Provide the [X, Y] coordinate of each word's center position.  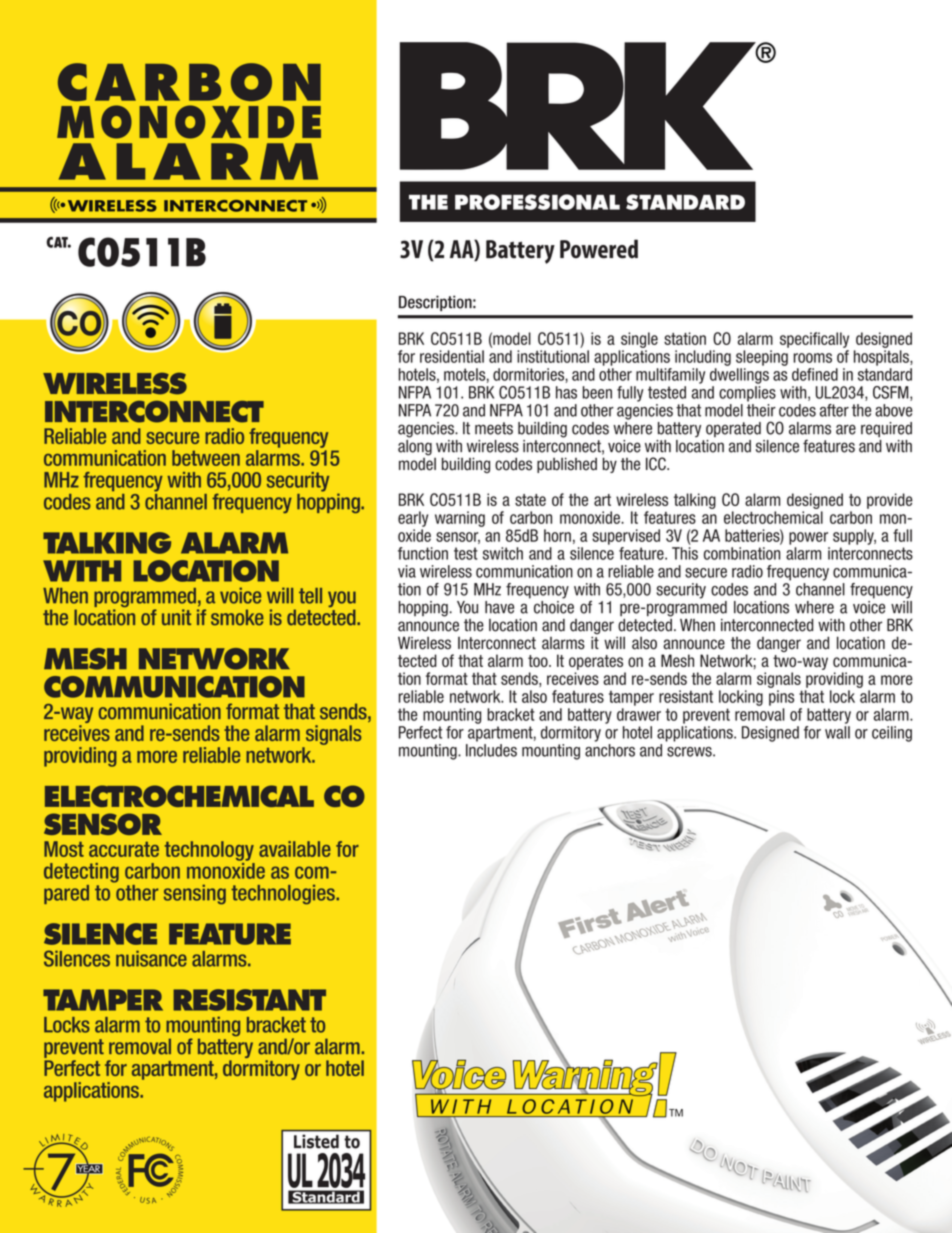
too [539, 661]
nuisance [151, 958]
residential [452, 356]
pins [781, 698]
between [206, 458]
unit [176, 617]
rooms [812, 358]
